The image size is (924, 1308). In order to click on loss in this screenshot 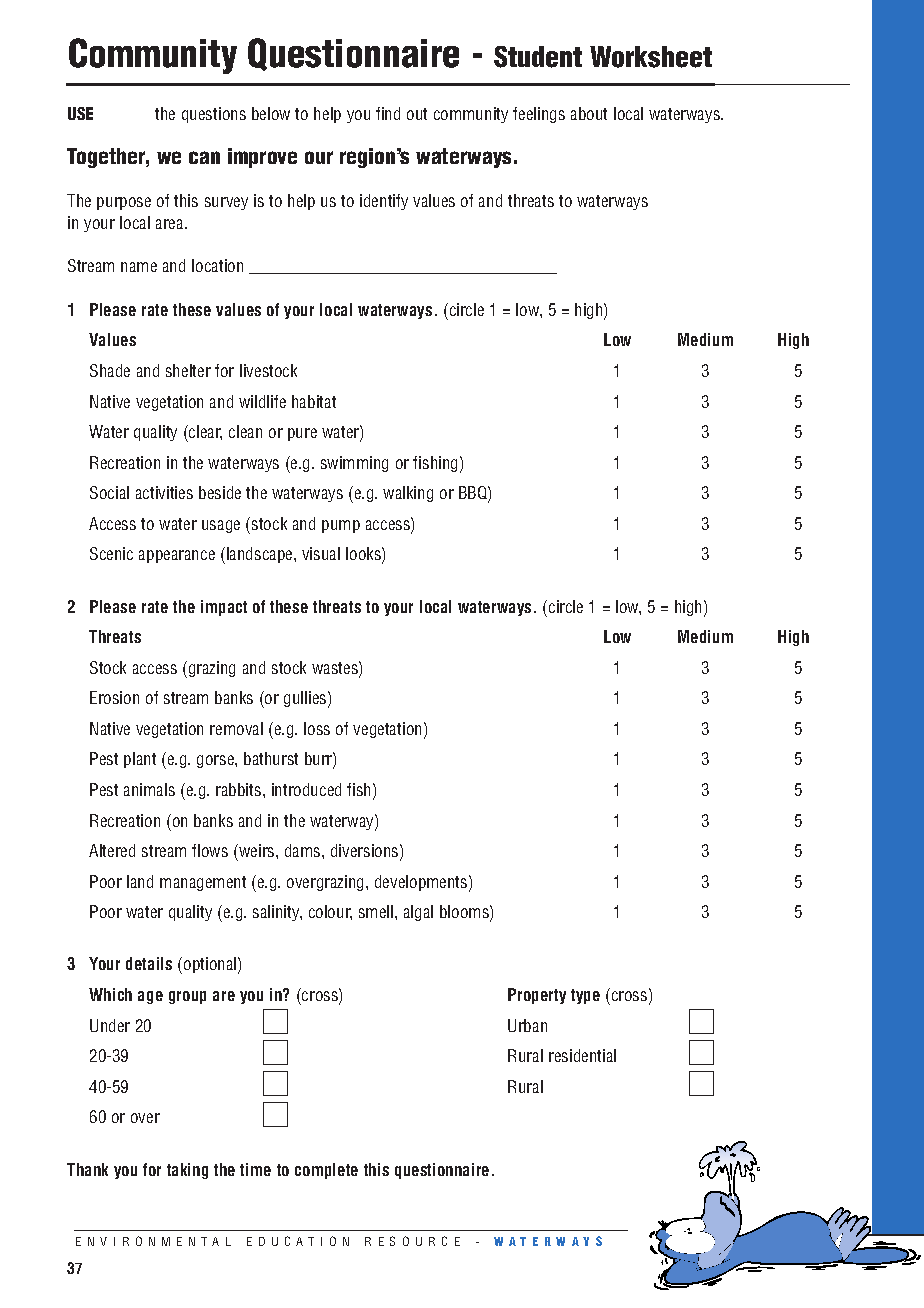, I will do `click(317, 728)`.
